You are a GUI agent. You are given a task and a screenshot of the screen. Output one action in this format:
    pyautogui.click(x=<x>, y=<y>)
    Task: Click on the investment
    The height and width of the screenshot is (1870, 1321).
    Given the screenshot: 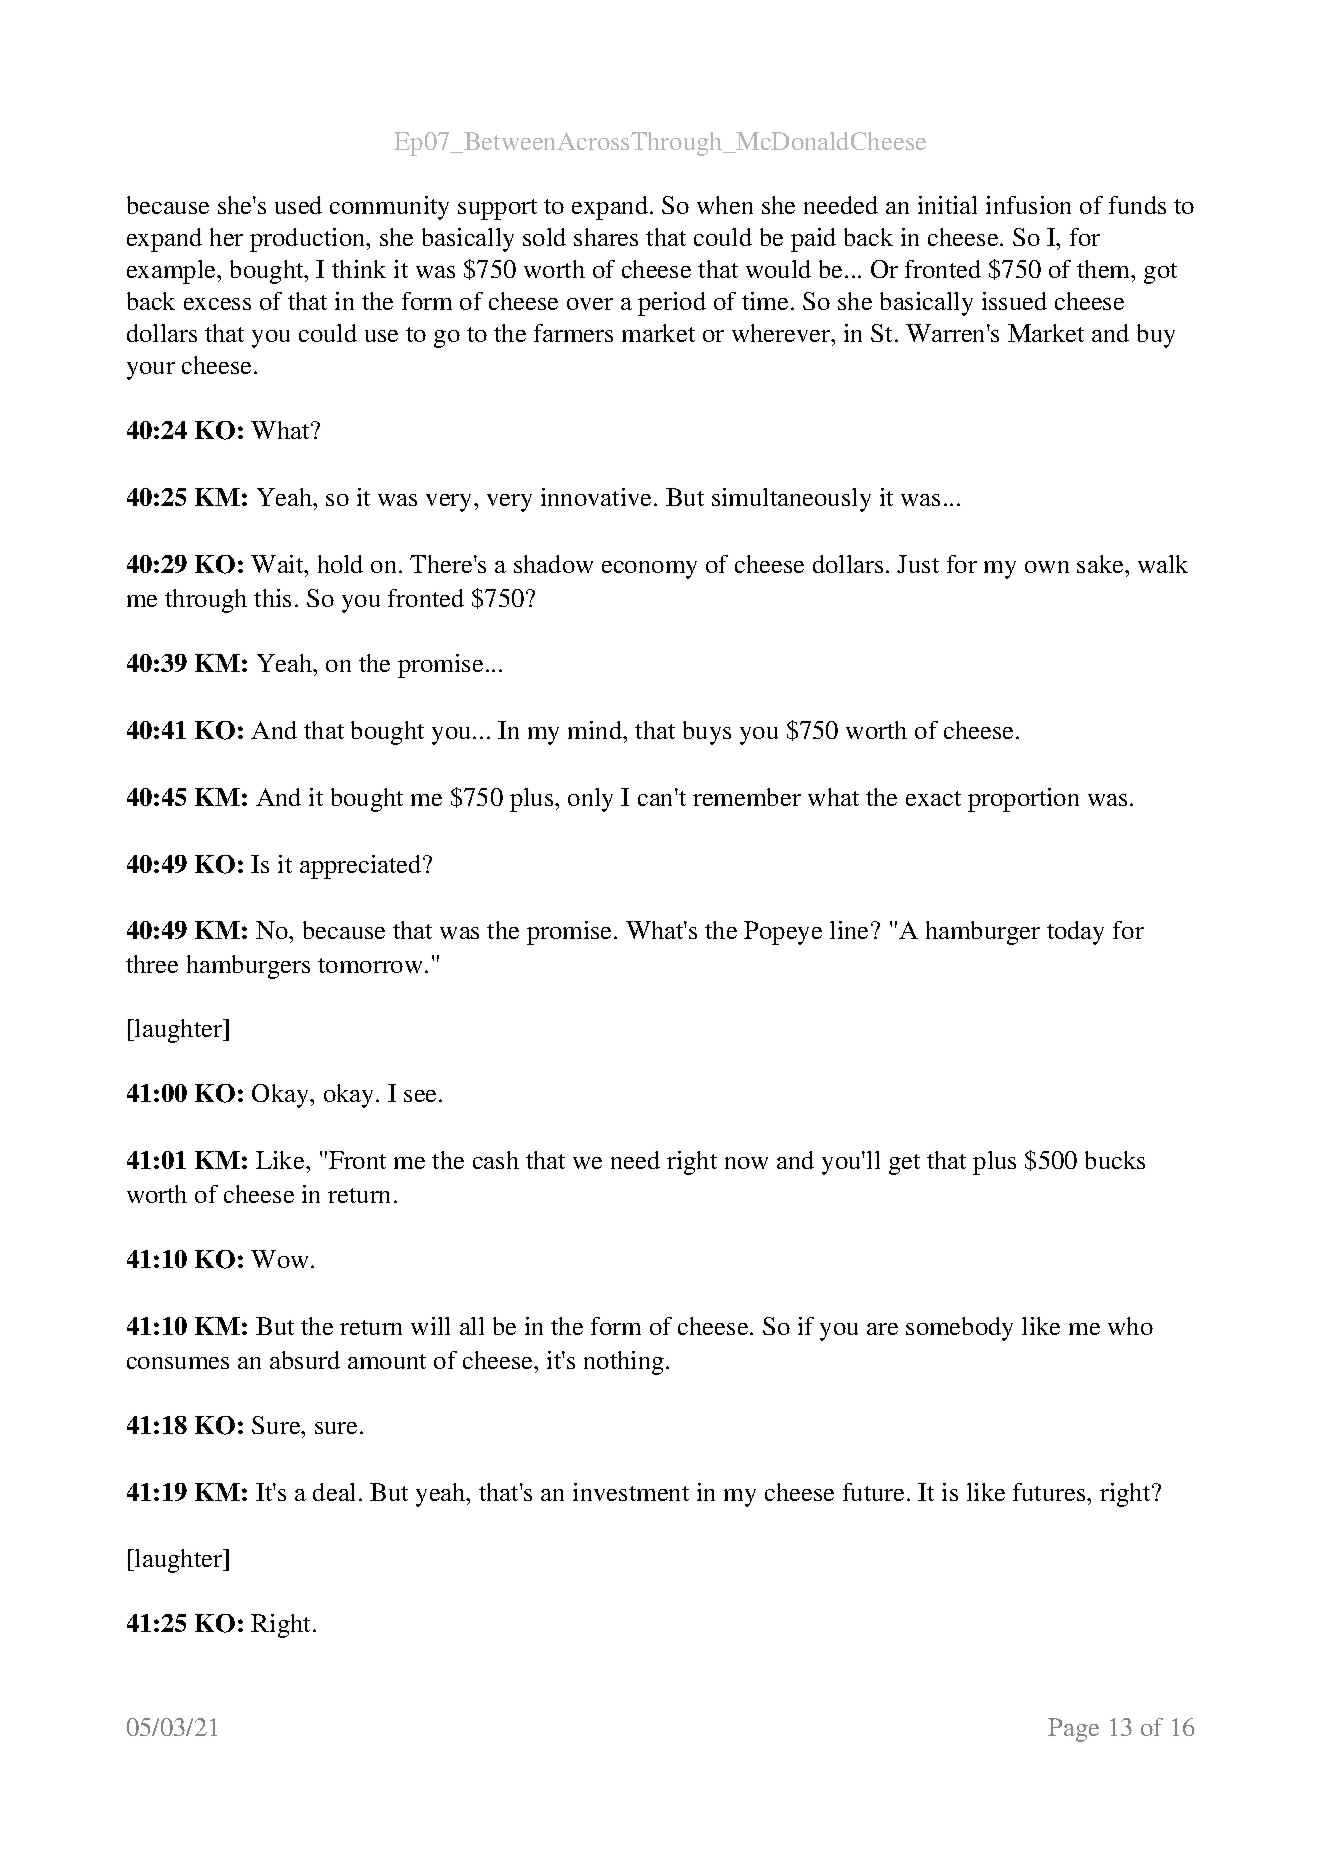 What is the action you would take?
    pyautogui.click(x=631, y=1492)
